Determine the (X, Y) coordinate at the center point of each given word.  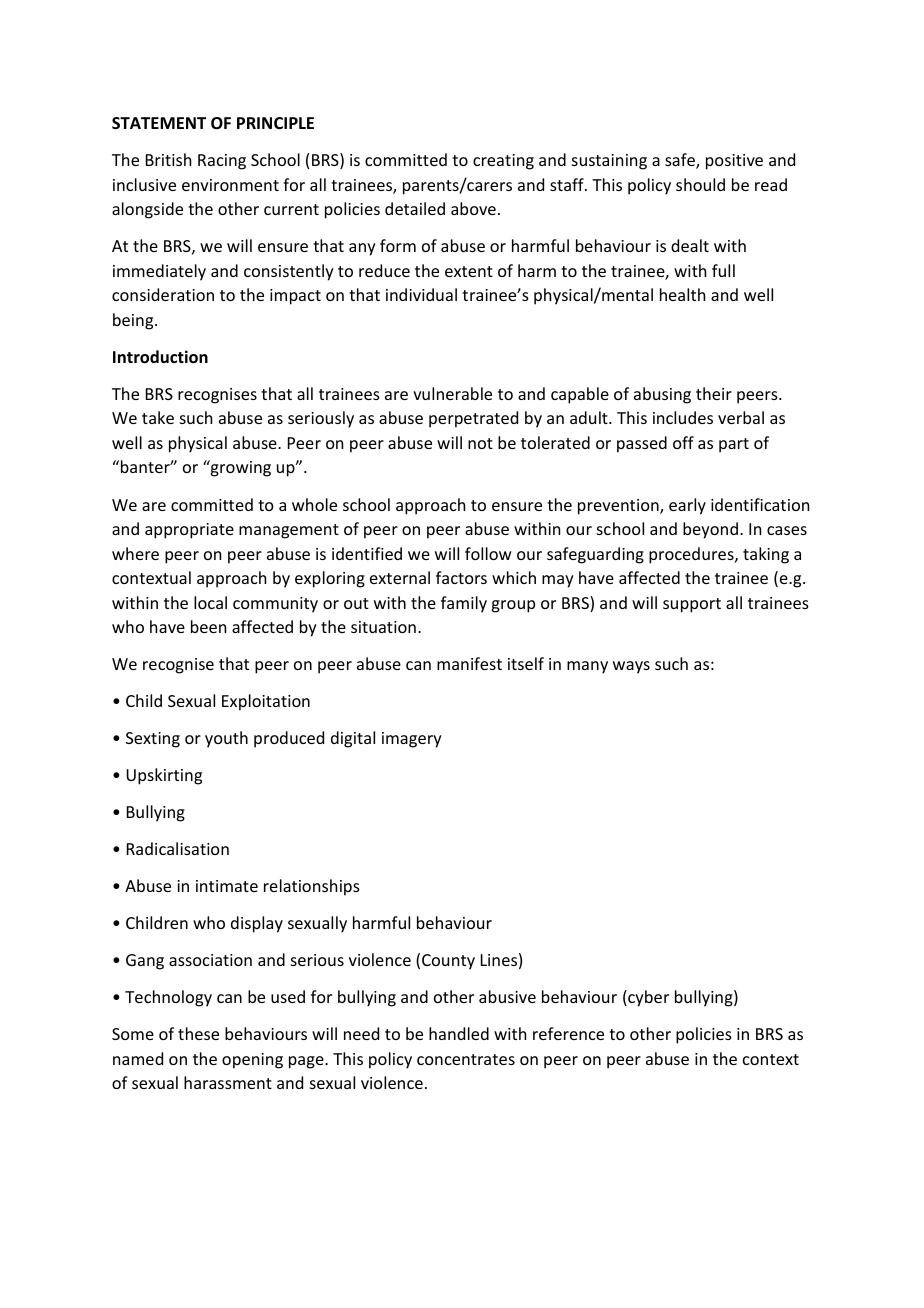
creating (503, 162)
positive (734, 162)
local (210, 602)
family (464, 604)
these (198, 1033)
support (692, 605)
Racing (222, 162)
